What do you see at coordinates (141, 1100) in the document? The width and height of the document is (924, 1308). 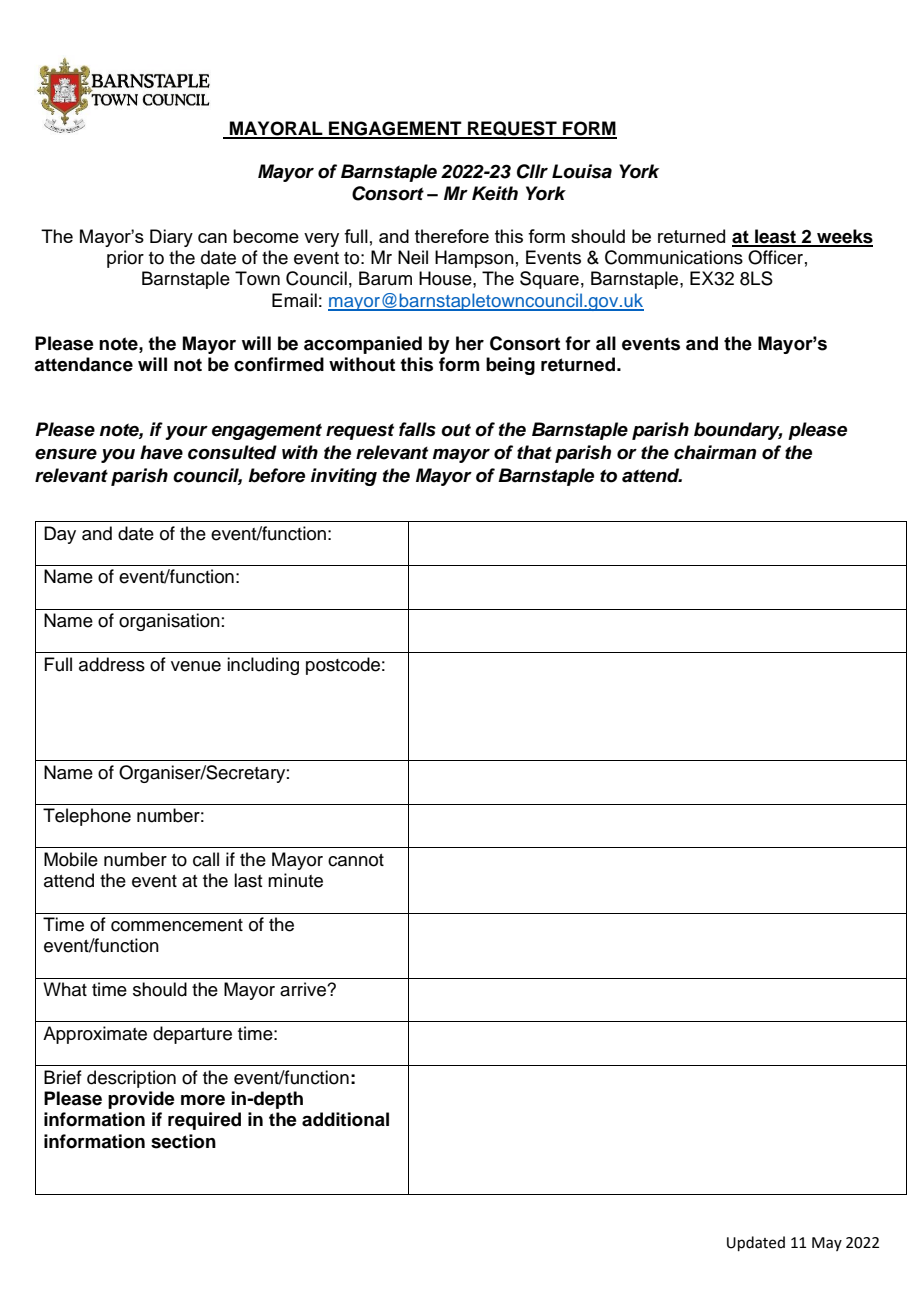 I see `provide` at bounding box center [141, 1100].
